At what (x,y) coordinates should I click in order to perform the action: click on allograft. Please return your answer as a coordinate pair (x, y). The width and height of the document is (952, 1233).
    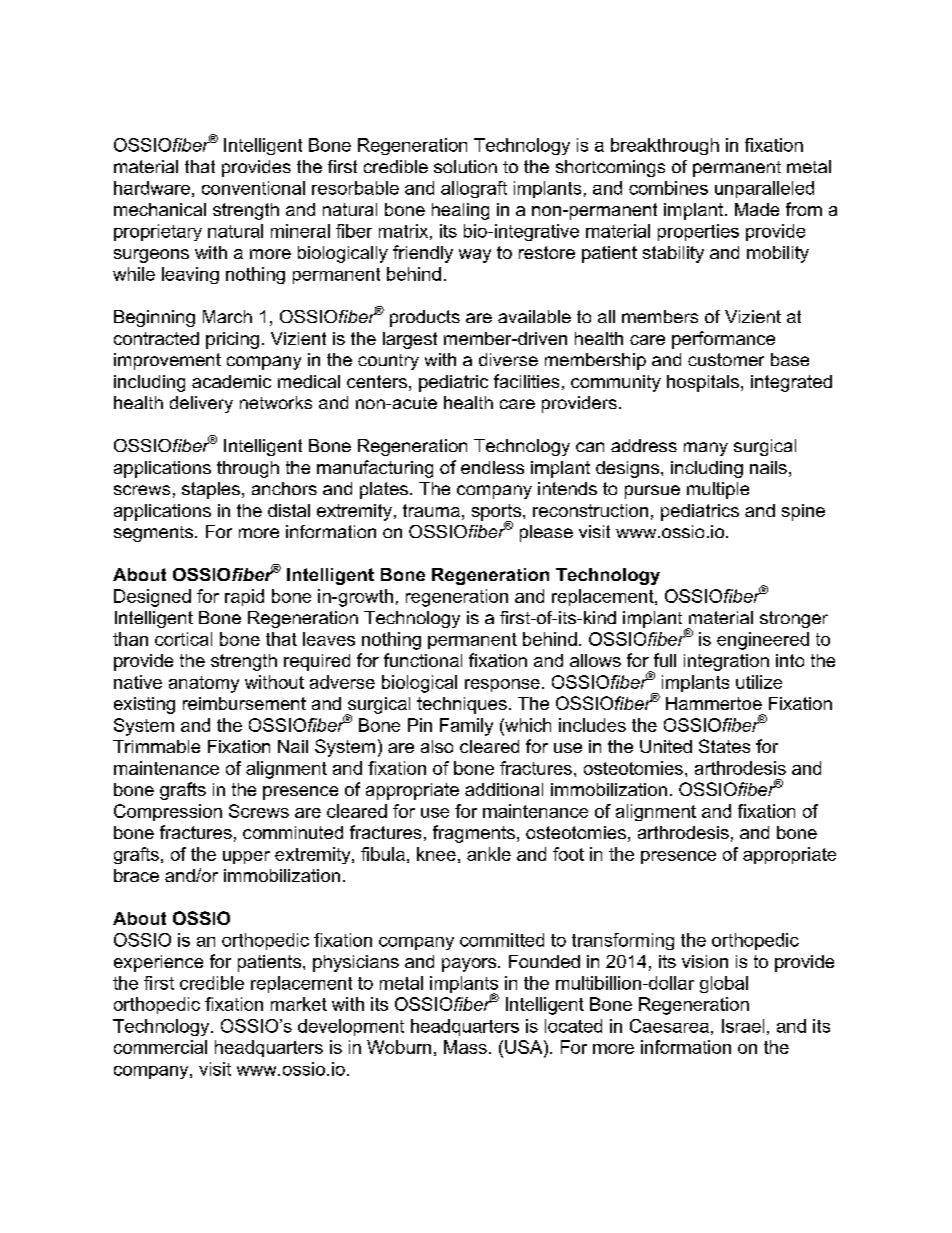
    Looking at the image, I should click on (474, 189).
